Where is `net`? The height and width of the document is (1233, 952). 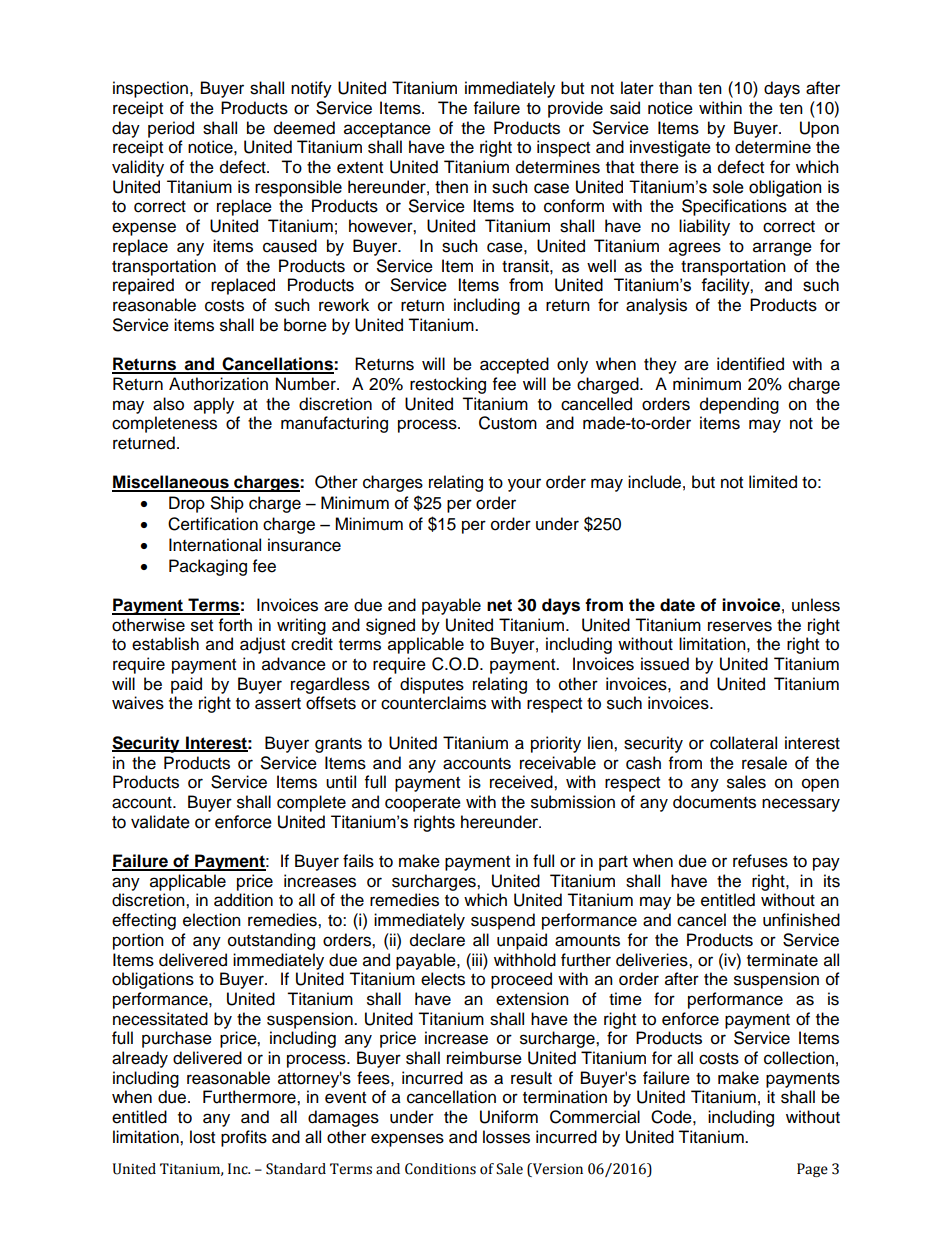
net is located at coordinates (499, 605).
